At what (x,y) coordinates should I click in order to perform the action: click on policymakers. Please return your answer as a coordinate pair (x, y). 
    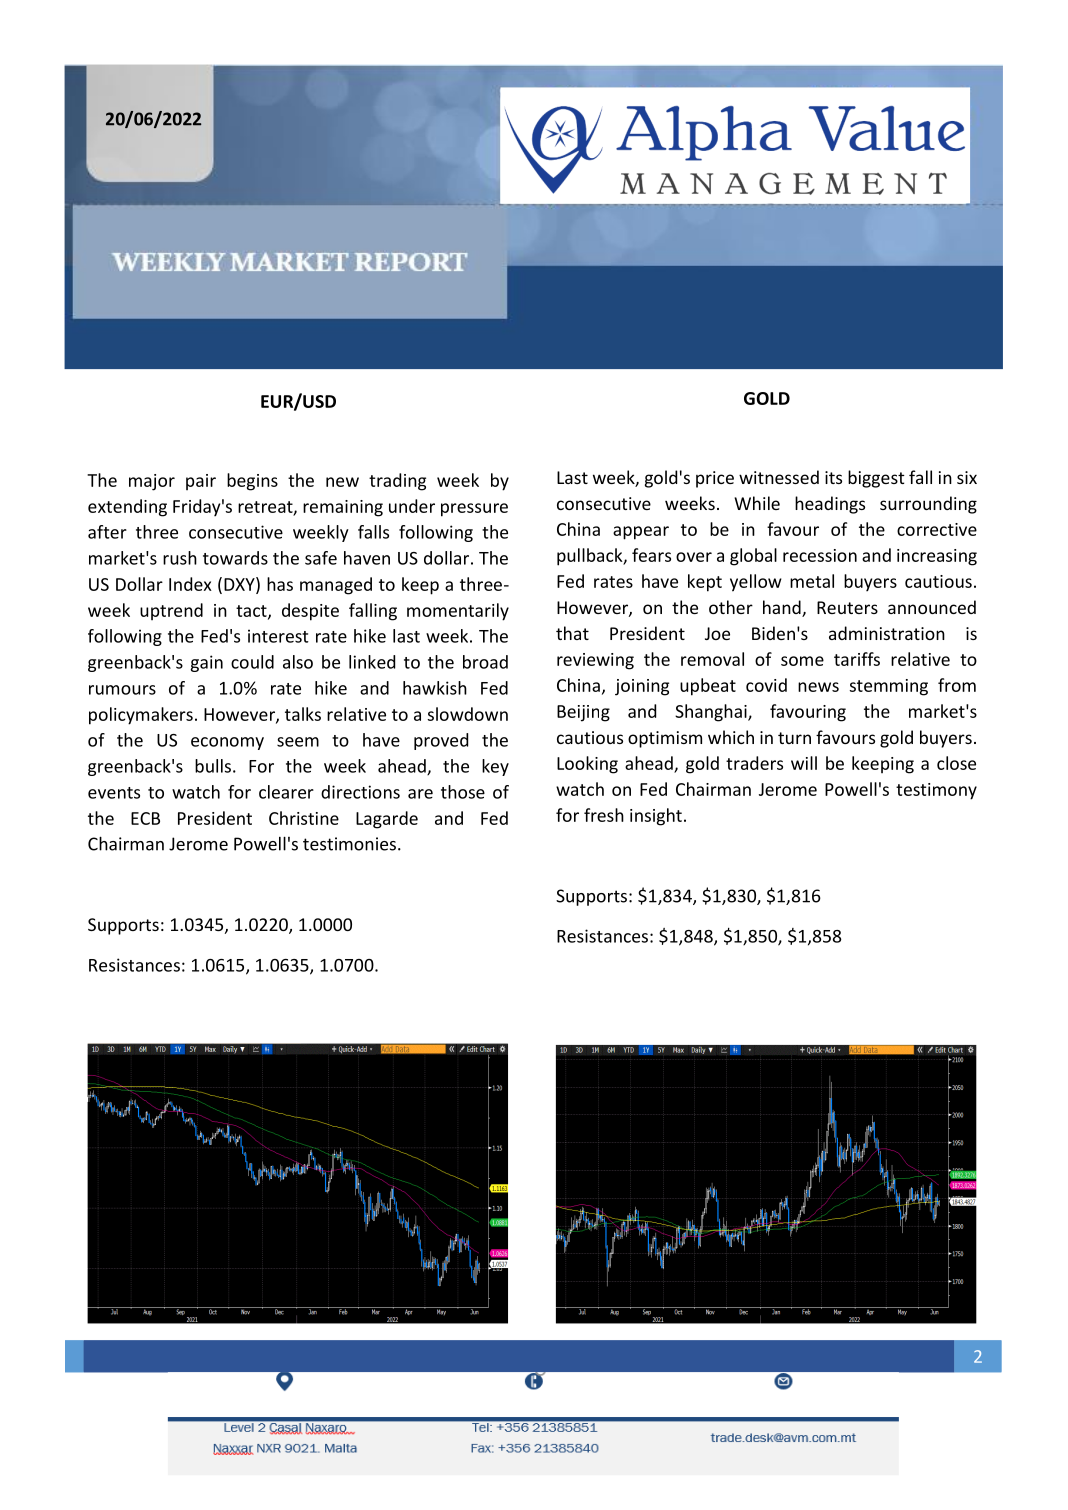
    Looking at the image, I should click on (141, 716).
